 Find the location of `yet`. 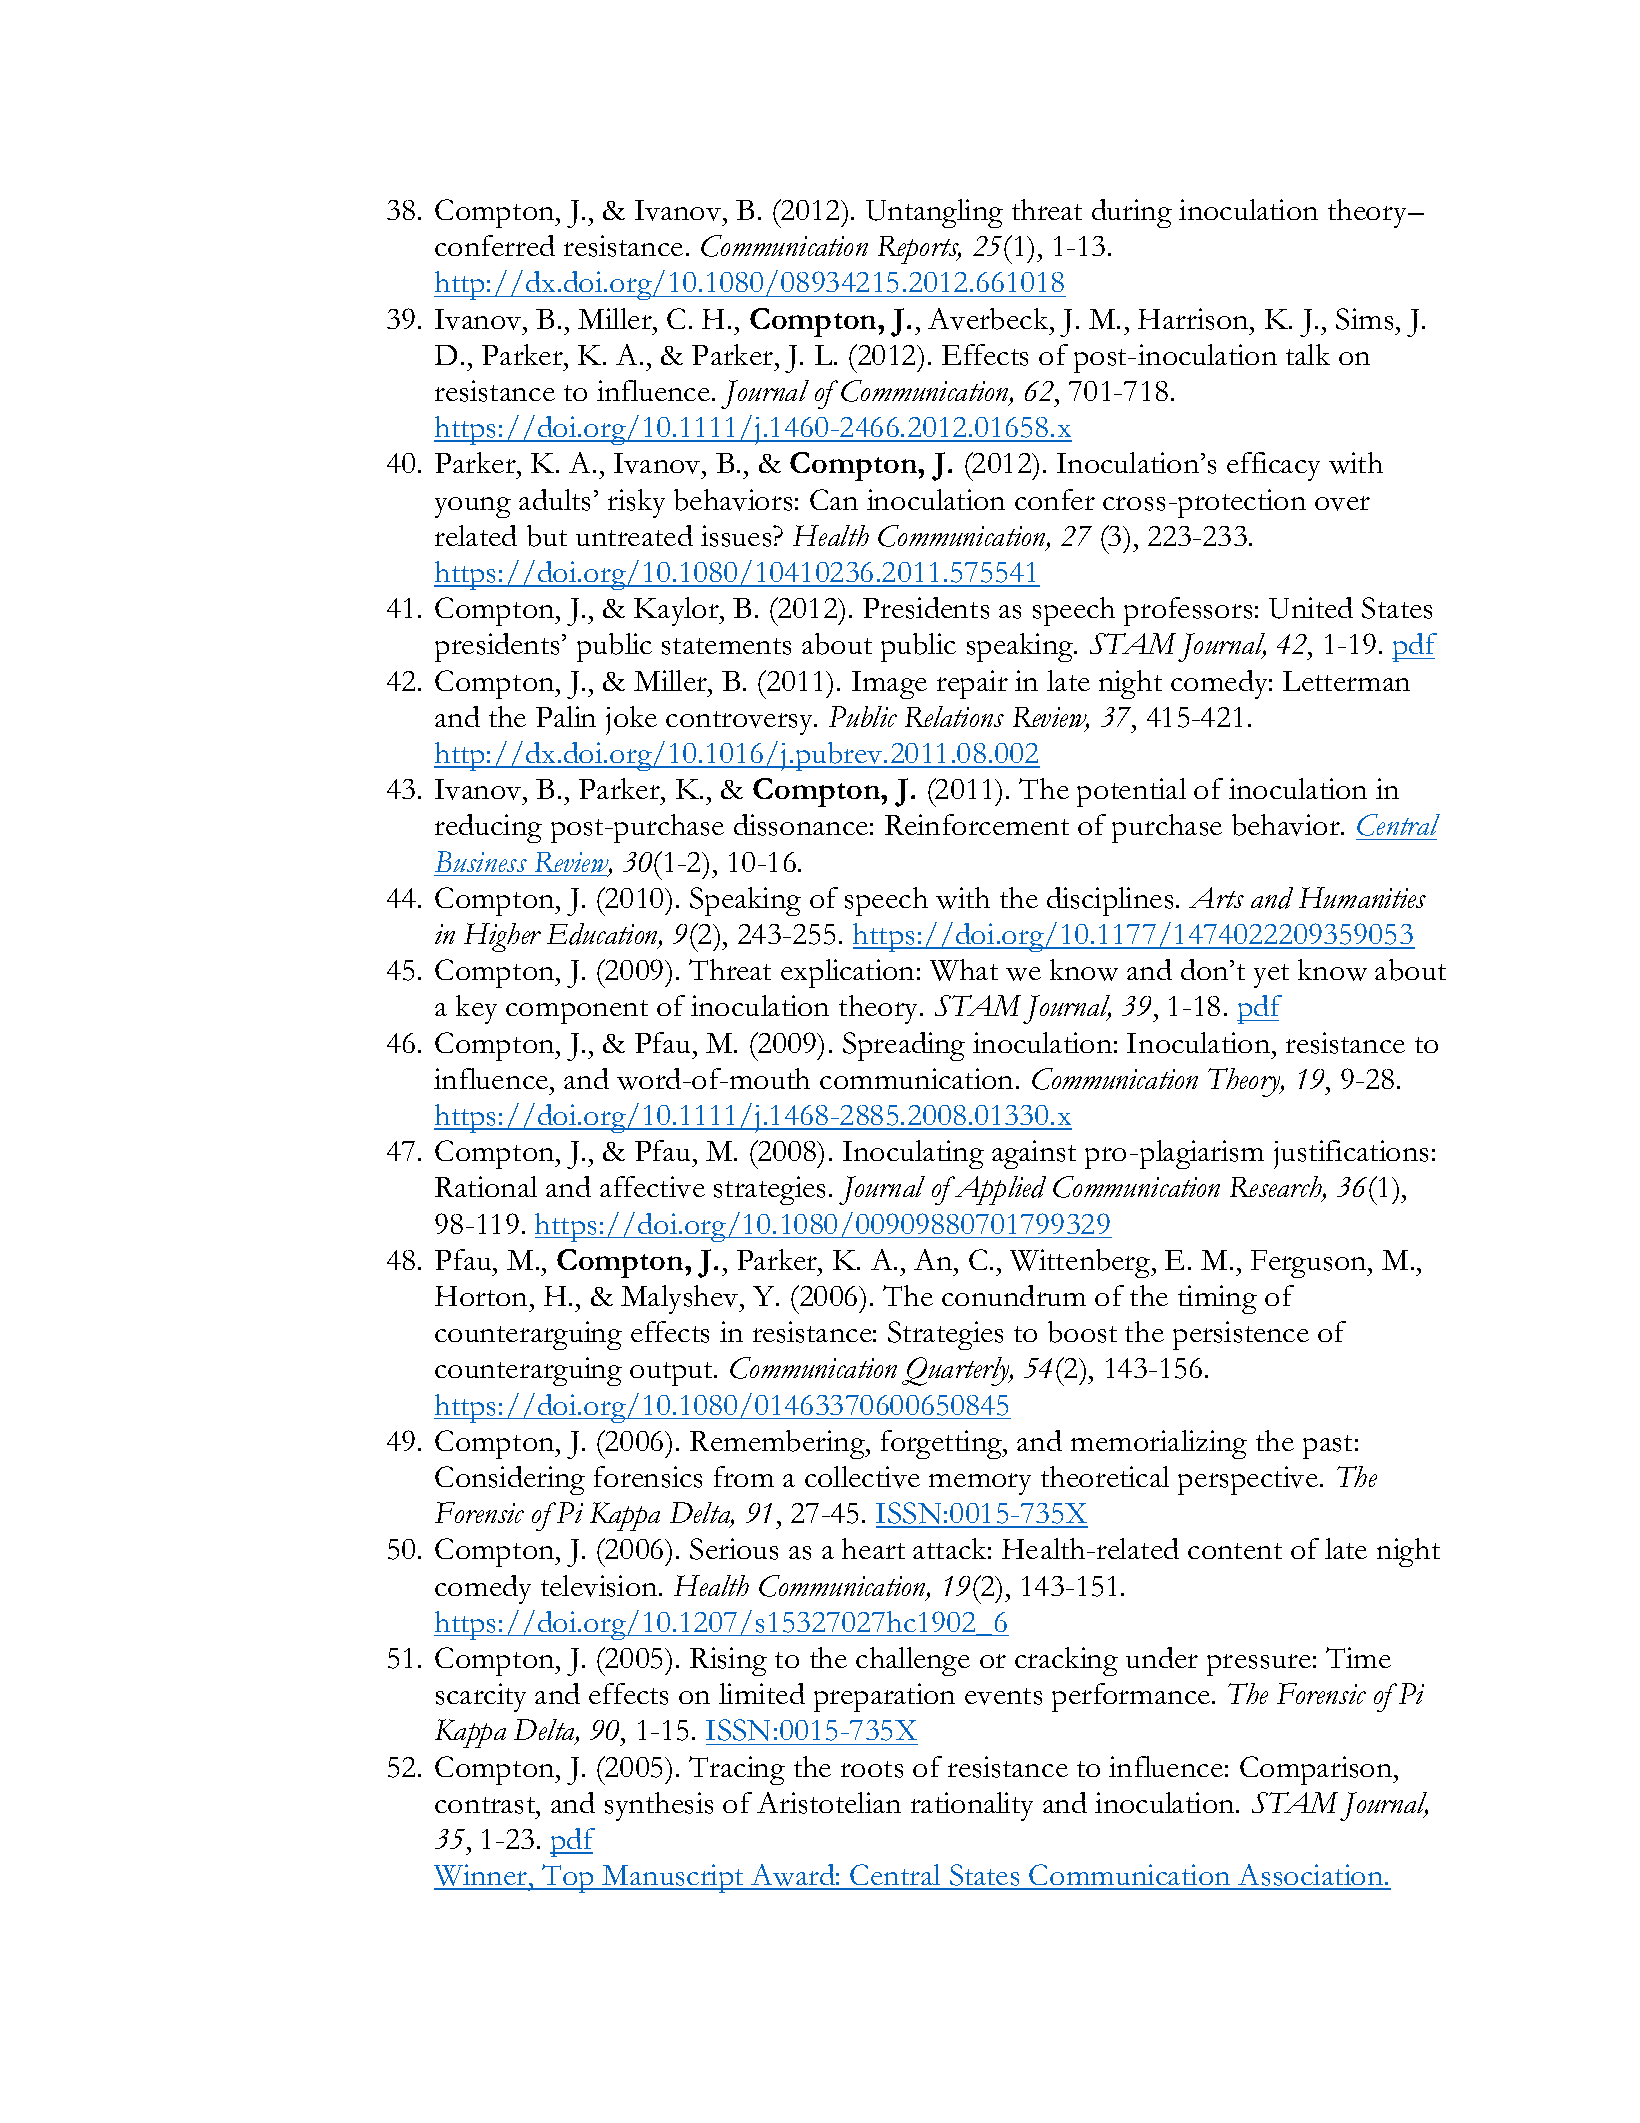

yet is located at coordinates (1271, 976).
